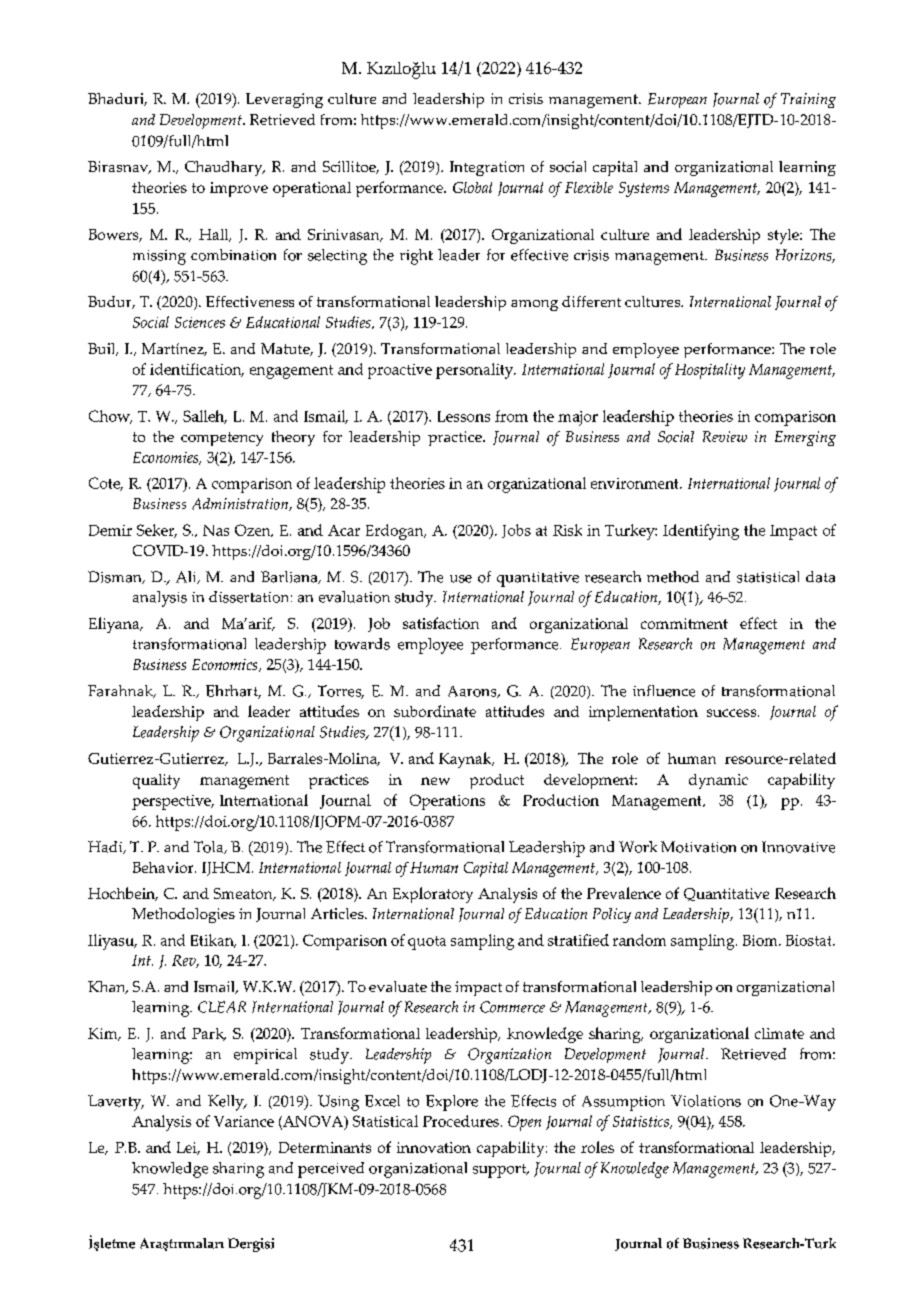 The width and height of the screenshot is (924, 1308). What do you see at coordinates (808, 100) in the screenshot?
I see `Training` at bounding box center [808, 100].
